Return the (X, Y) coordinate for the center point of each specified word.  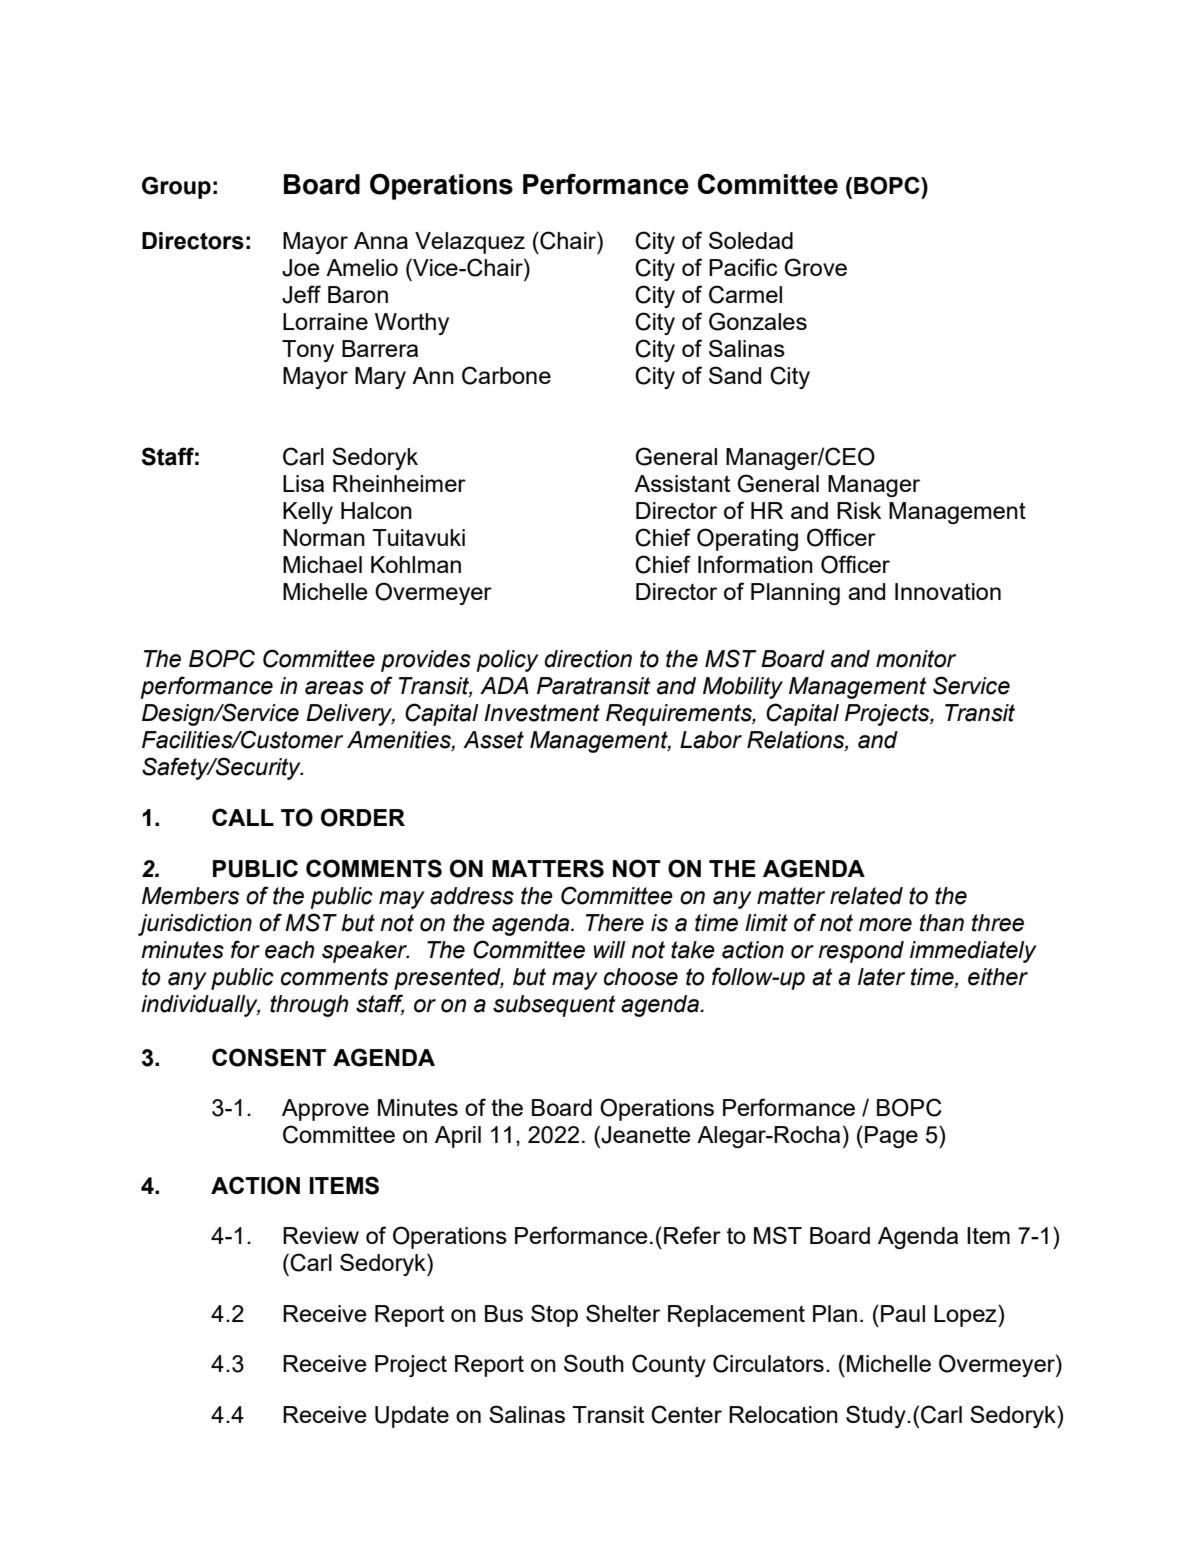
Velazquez (470, 243)
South (594, 1363)
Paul (903, 1313)
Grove (815, 267)
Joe (301, 268)
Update (412, 1417)
